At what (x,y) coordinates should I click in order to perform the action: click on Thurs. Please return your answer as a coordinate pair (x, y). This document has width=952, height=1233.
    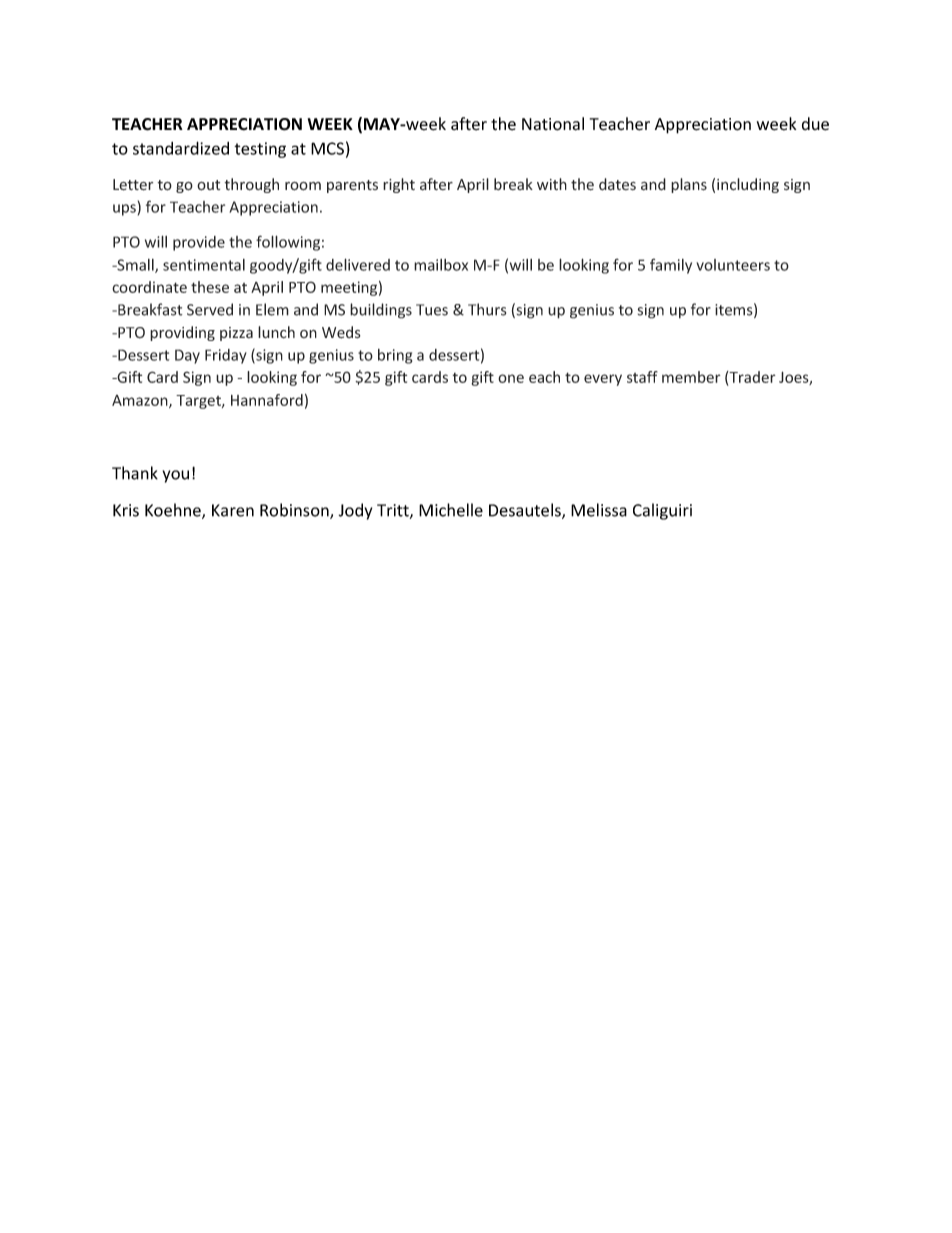
    Looking at the image, I should click on (487, 309).
